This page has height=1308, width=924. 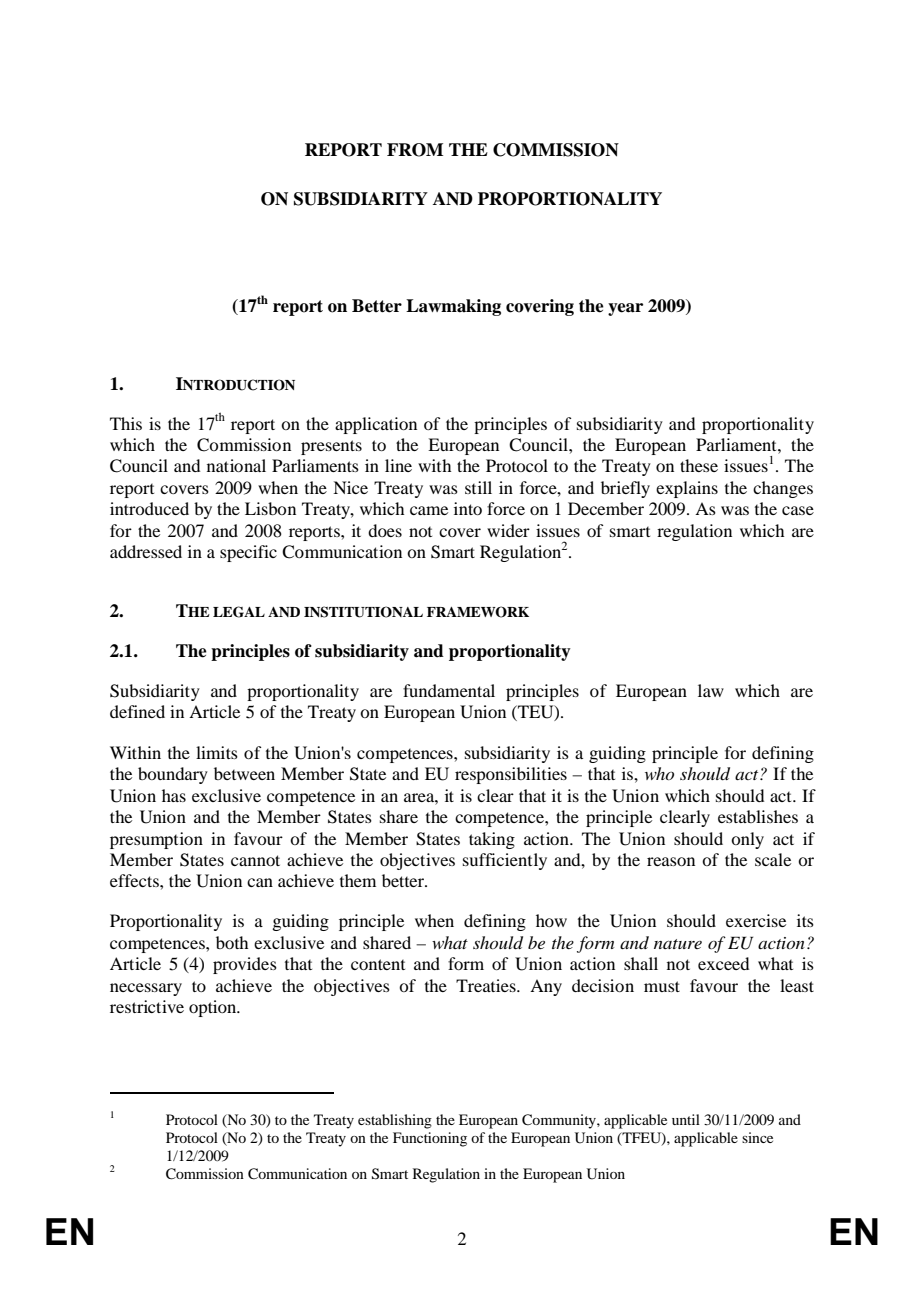 I want to click on option, so click(x=214, y=1008).
